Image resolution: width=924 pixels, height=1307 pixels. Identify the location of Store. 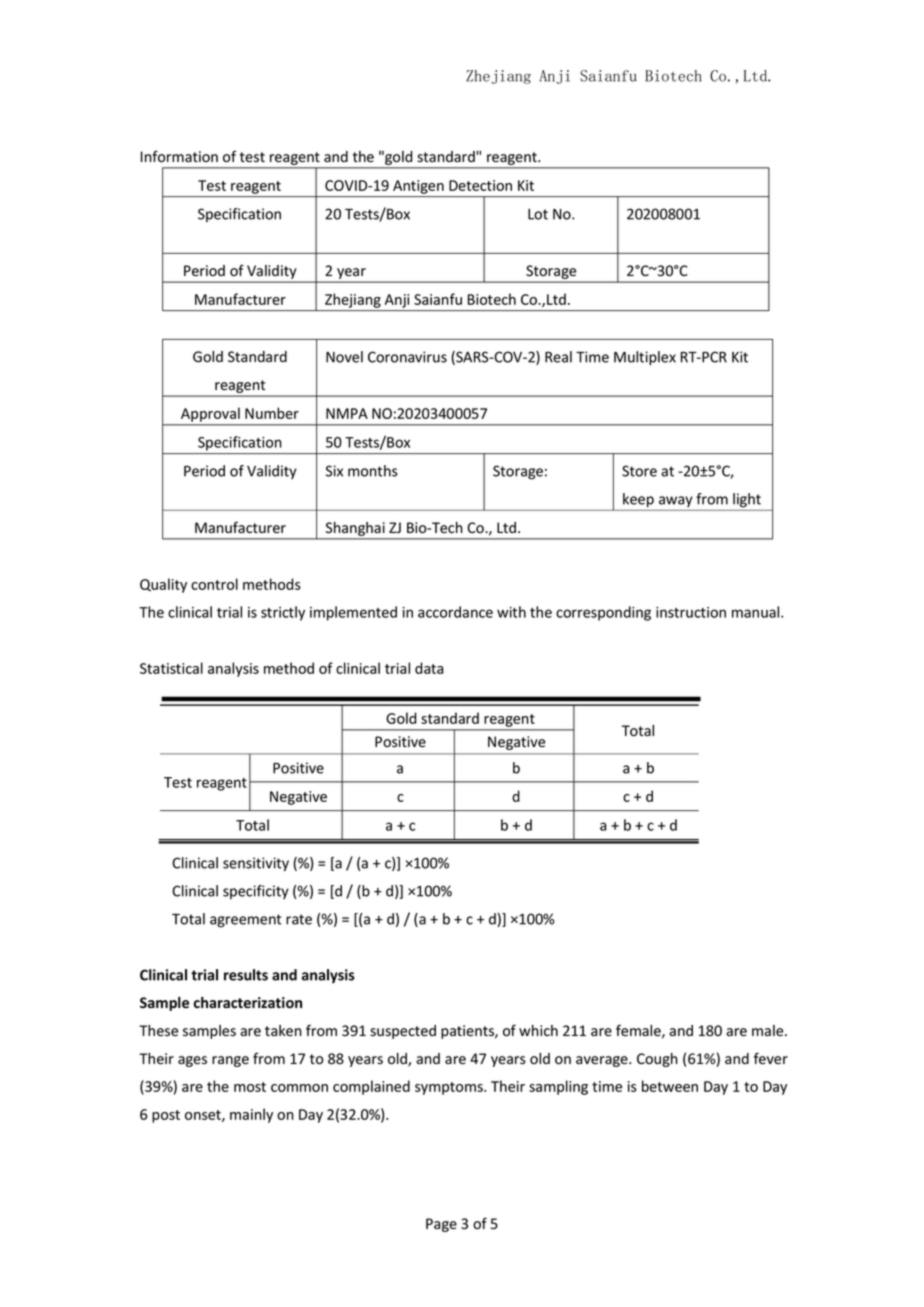
(639, 471).
